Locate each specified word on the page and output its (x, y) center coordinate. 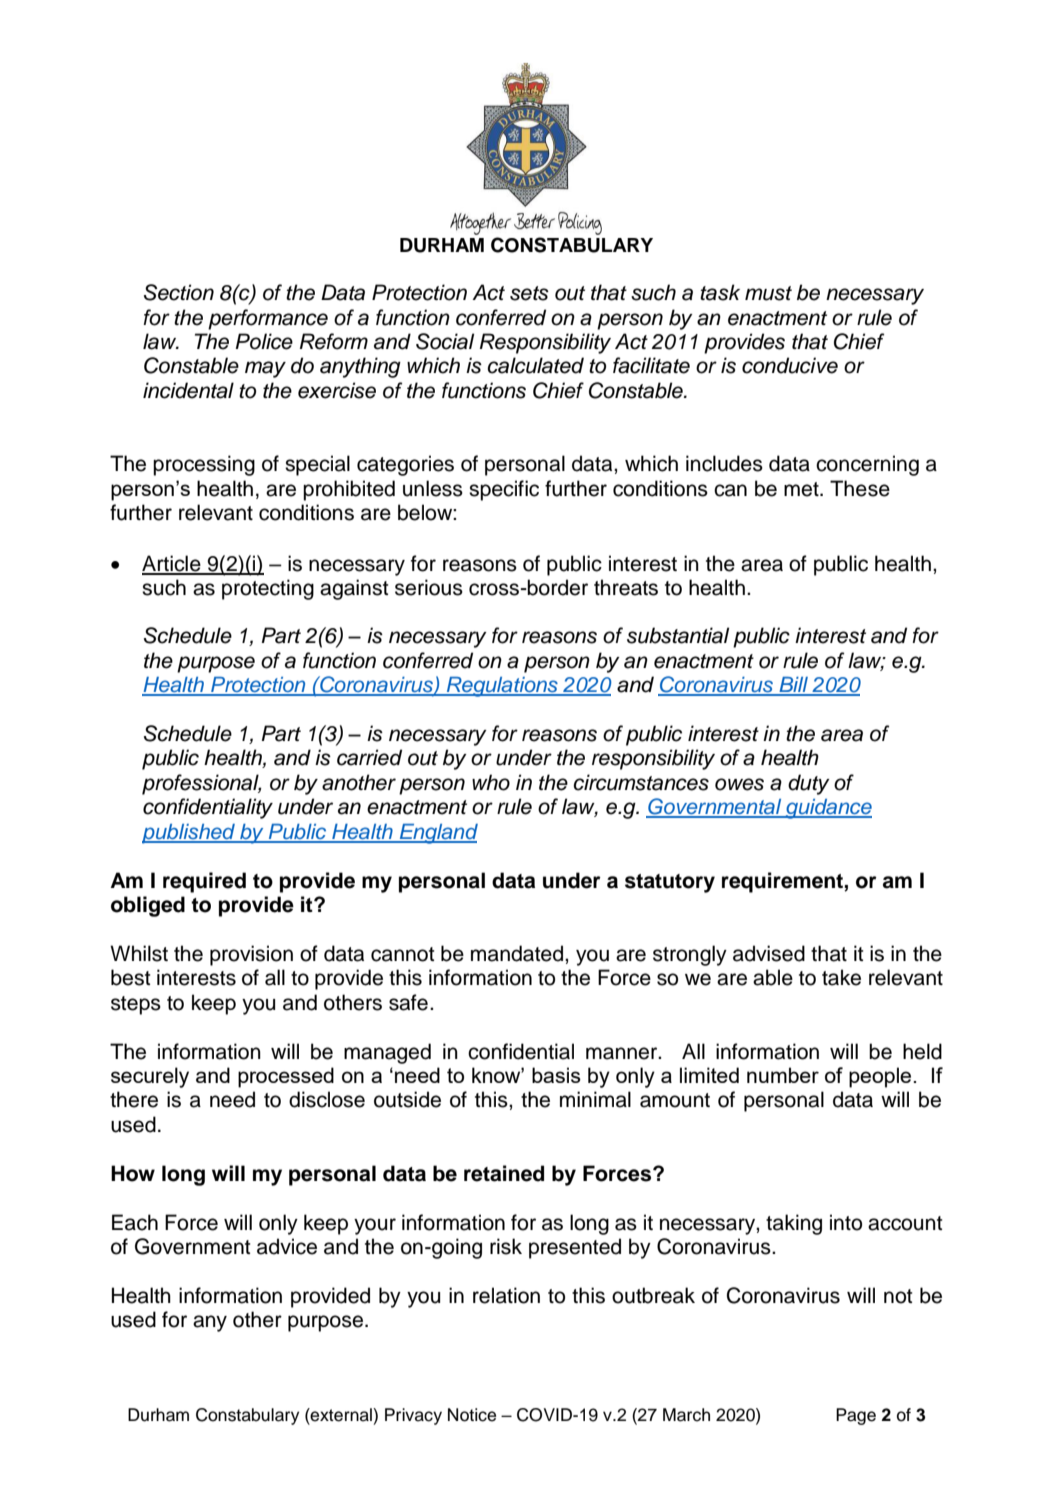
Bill (794, 686)
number (783, 1075)
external (341, 1415)
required (204, 882)
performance (268, 319)
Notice (472, 1415)
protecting (268, 589)
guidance (828, 809)
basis (556, 1075)
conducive (790, 365)
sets (529, 293)
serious (429, 587)
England (437, 834)
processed (286, 1077)
